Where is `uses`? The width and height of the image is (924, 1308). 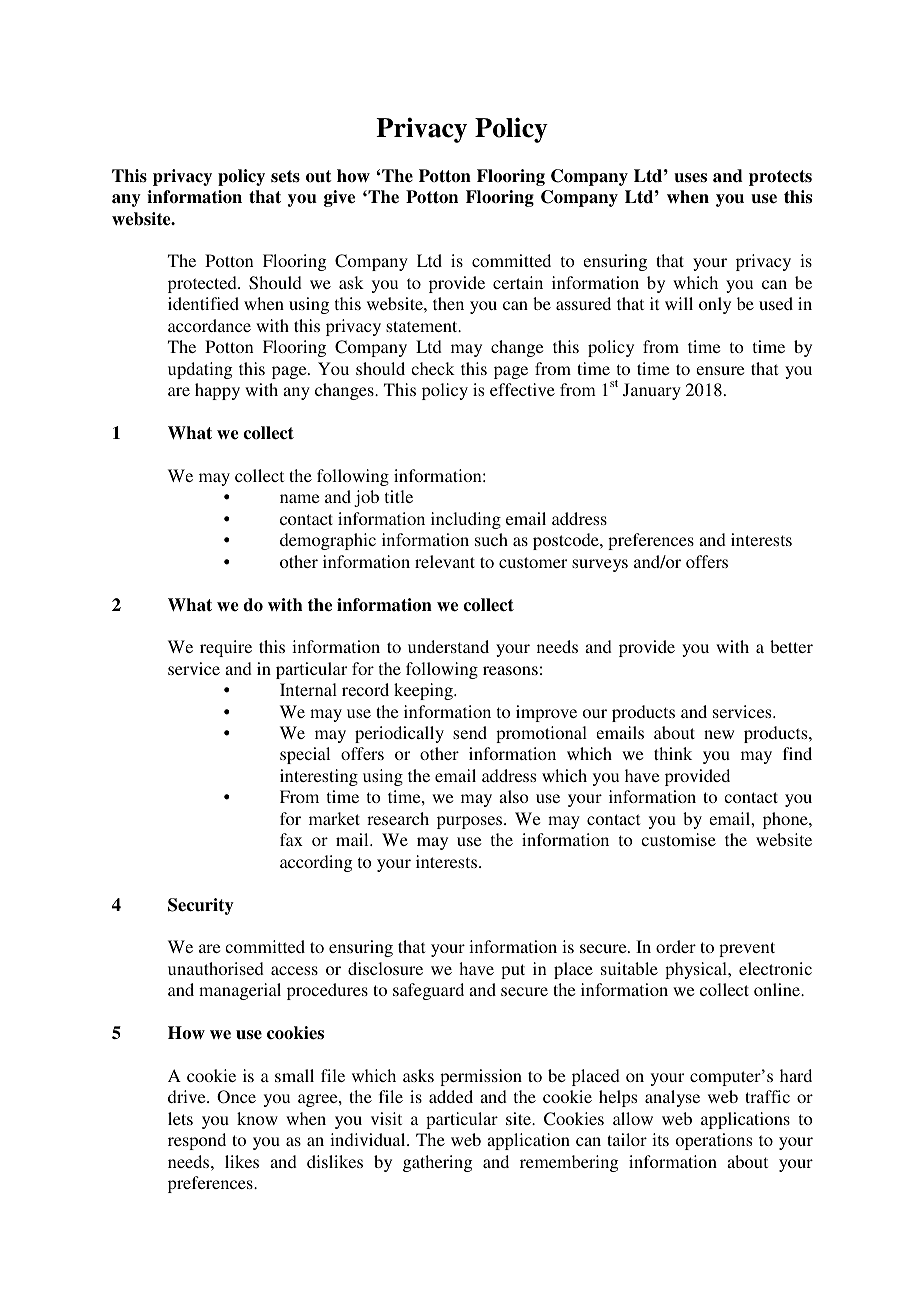
uses is located at coordinates (690, 178).
